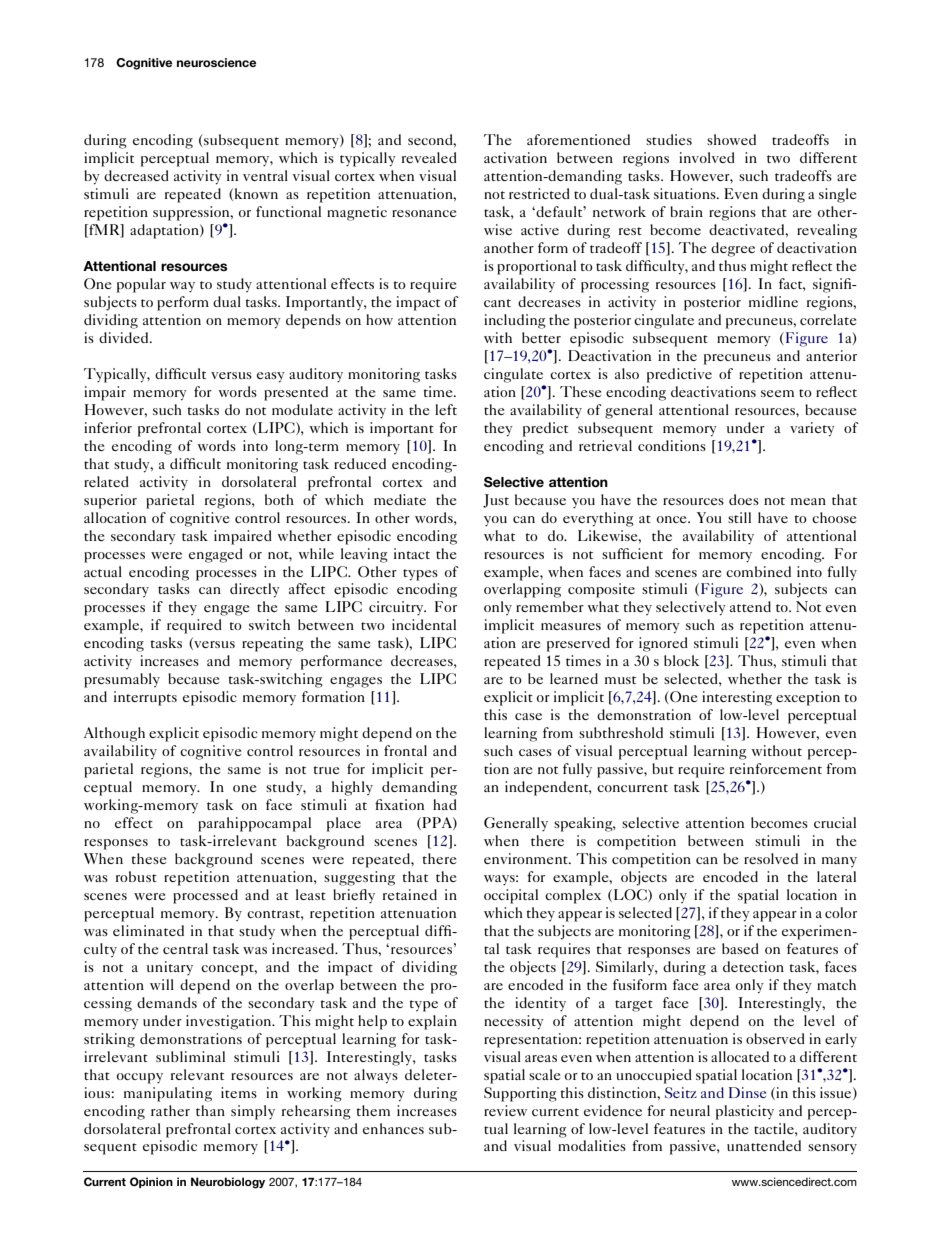 The image size is (952, 1235). Describe the element at coordinates (505, 1110) in the page. I see `review` at that location.
